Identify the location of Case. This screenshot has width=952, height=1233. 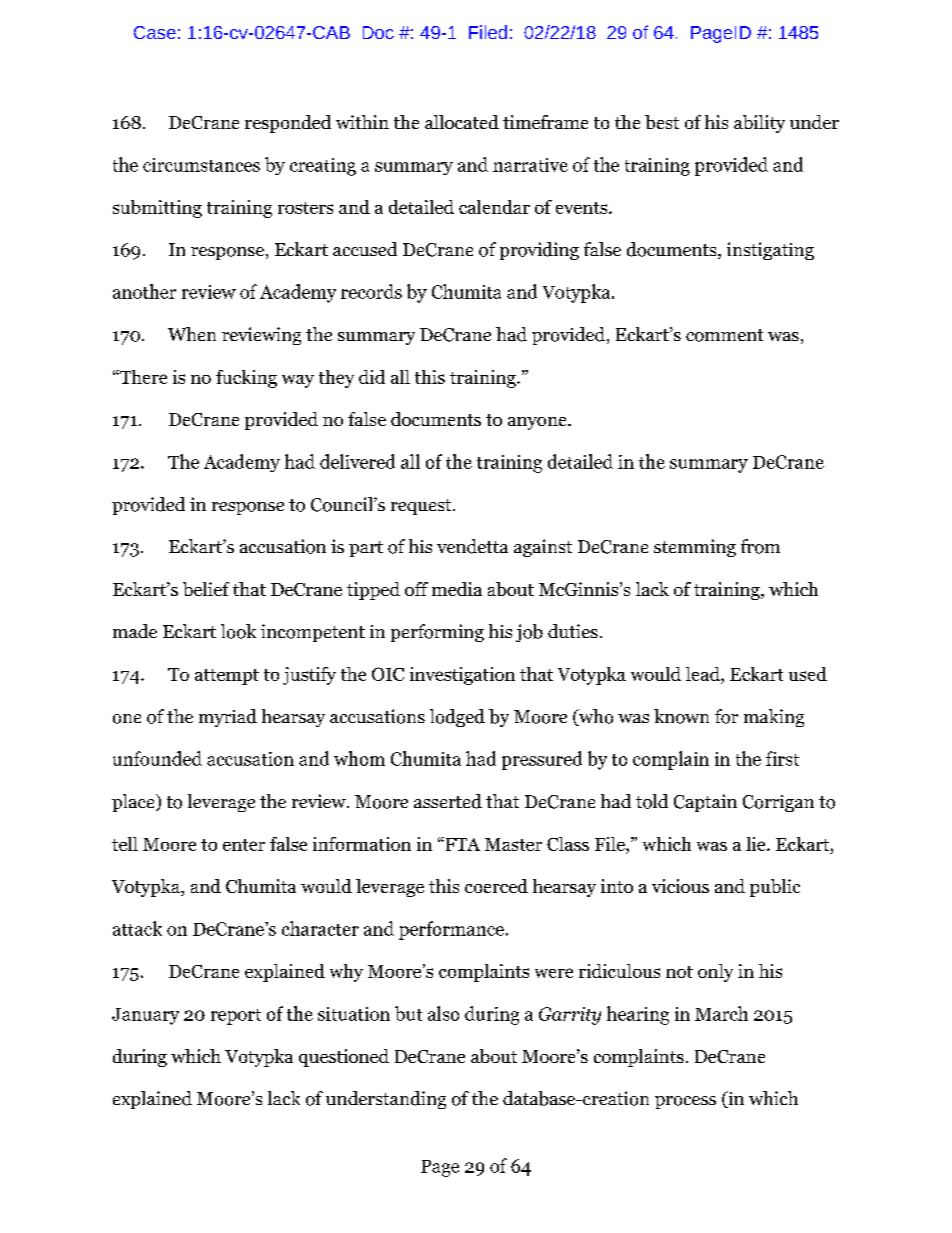
(155, 32).
